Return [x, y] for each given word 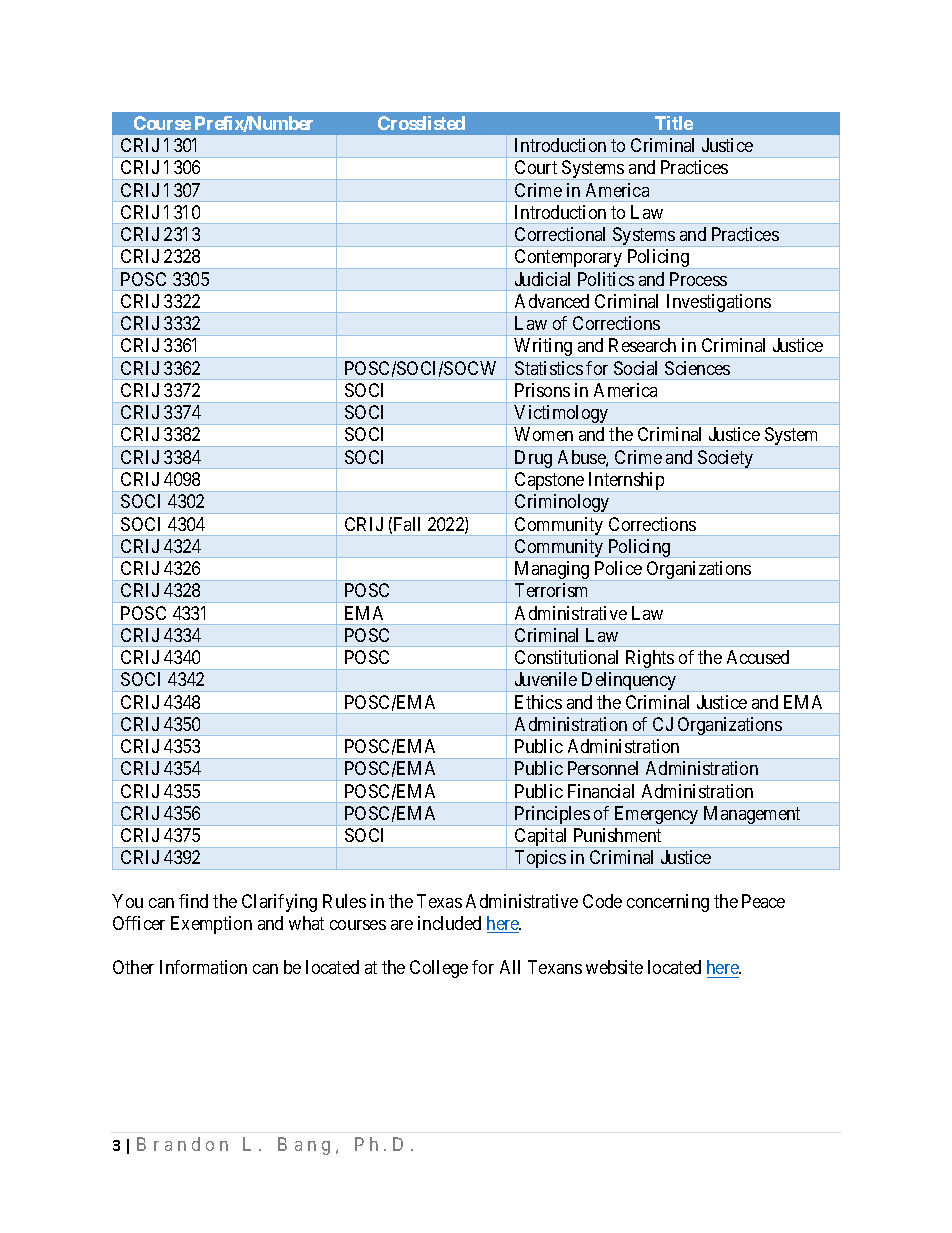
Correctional [560, 234]
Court [536, 167]
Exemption [211, 925]
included [449, 923]
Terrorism [551, 590]
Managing [552, 571]
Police [618, 568]
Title [674, 123]
